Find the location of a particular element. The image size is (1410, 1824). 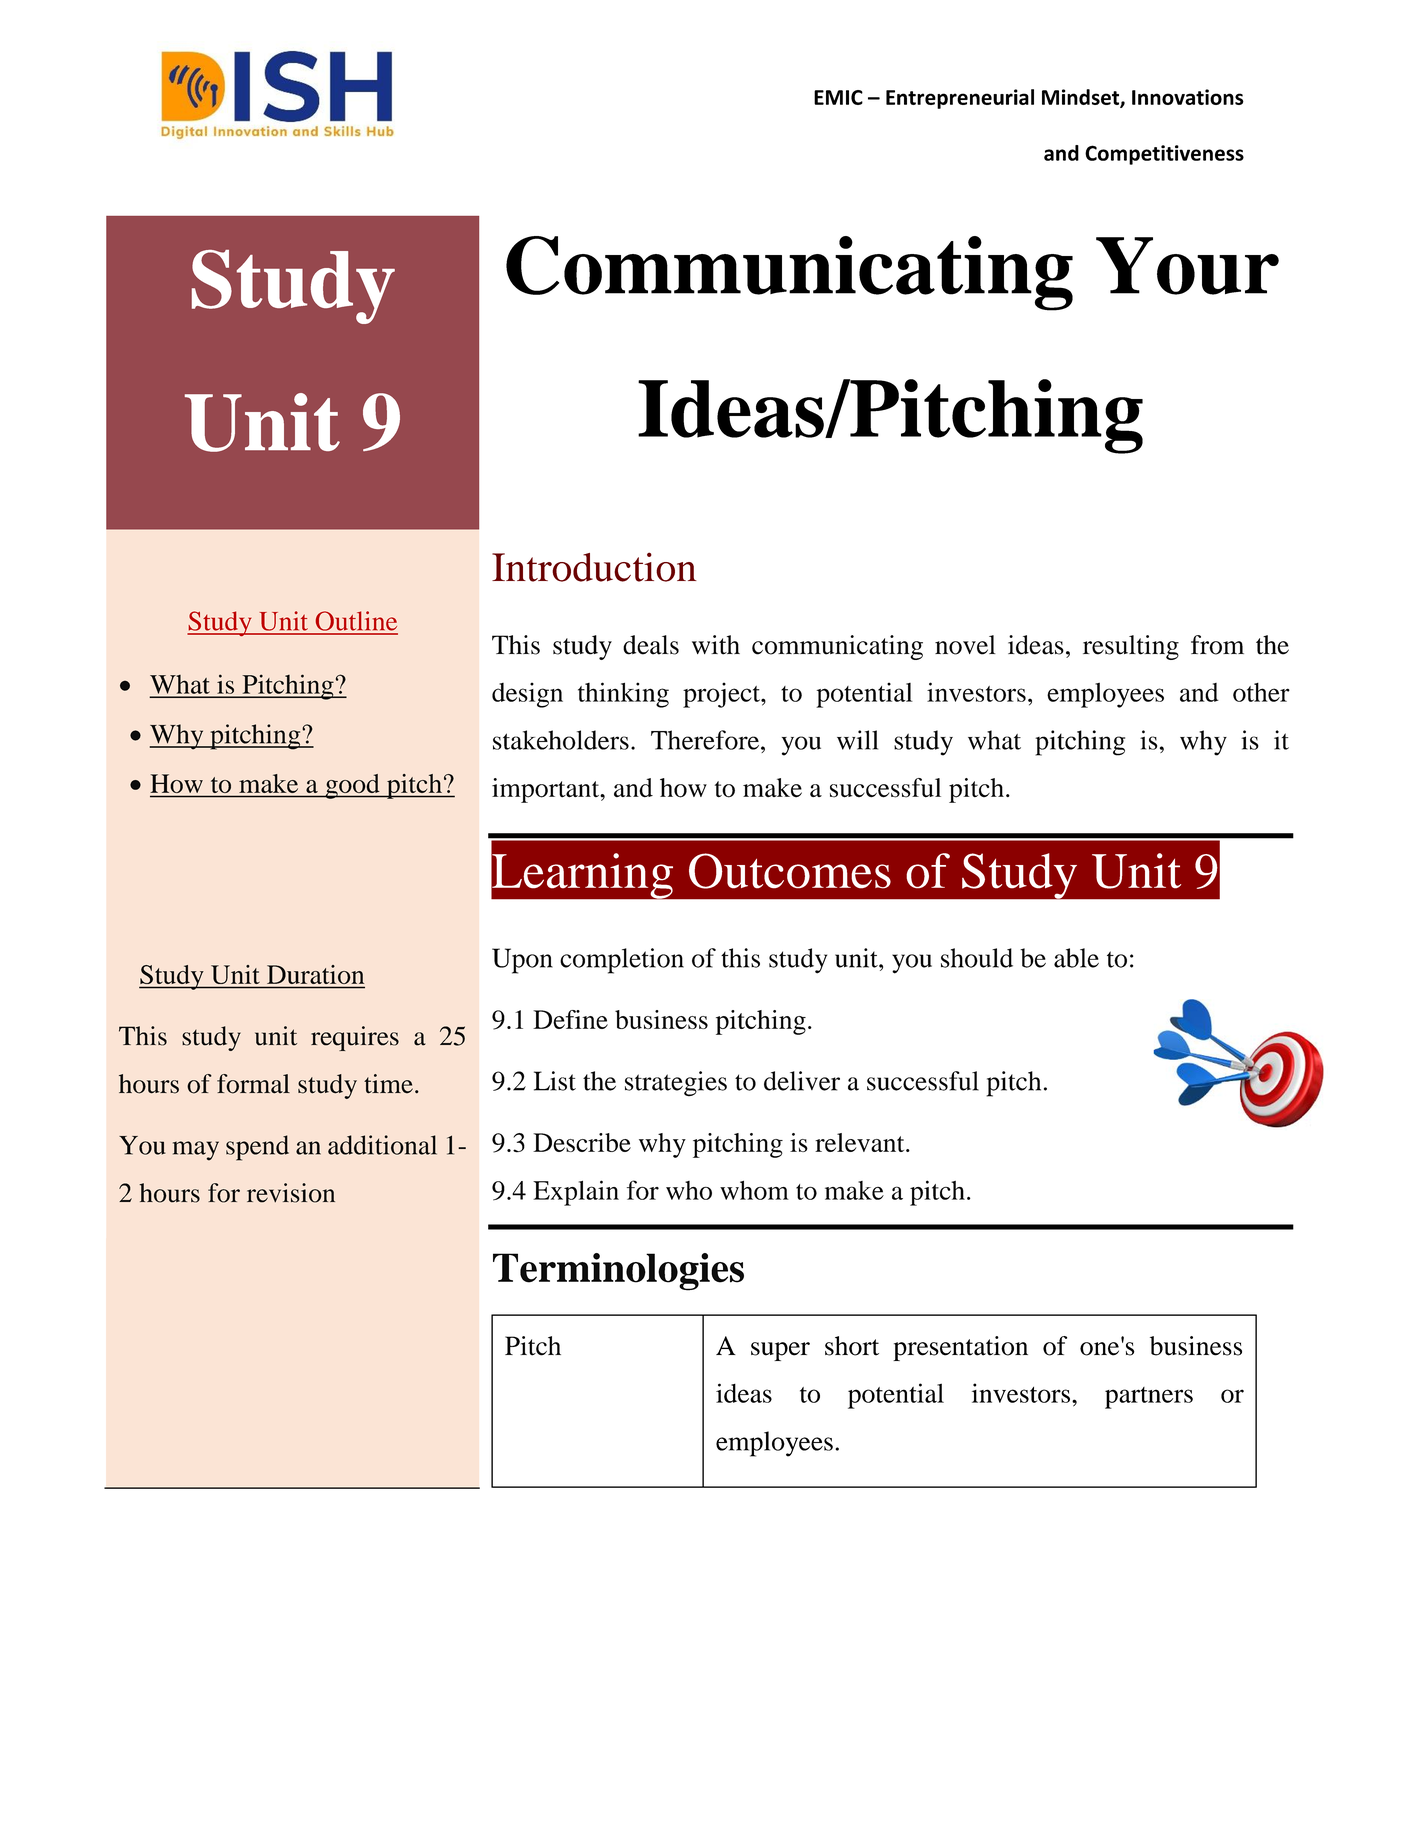

Competitiveness is located at coordinates (1164, 155).
